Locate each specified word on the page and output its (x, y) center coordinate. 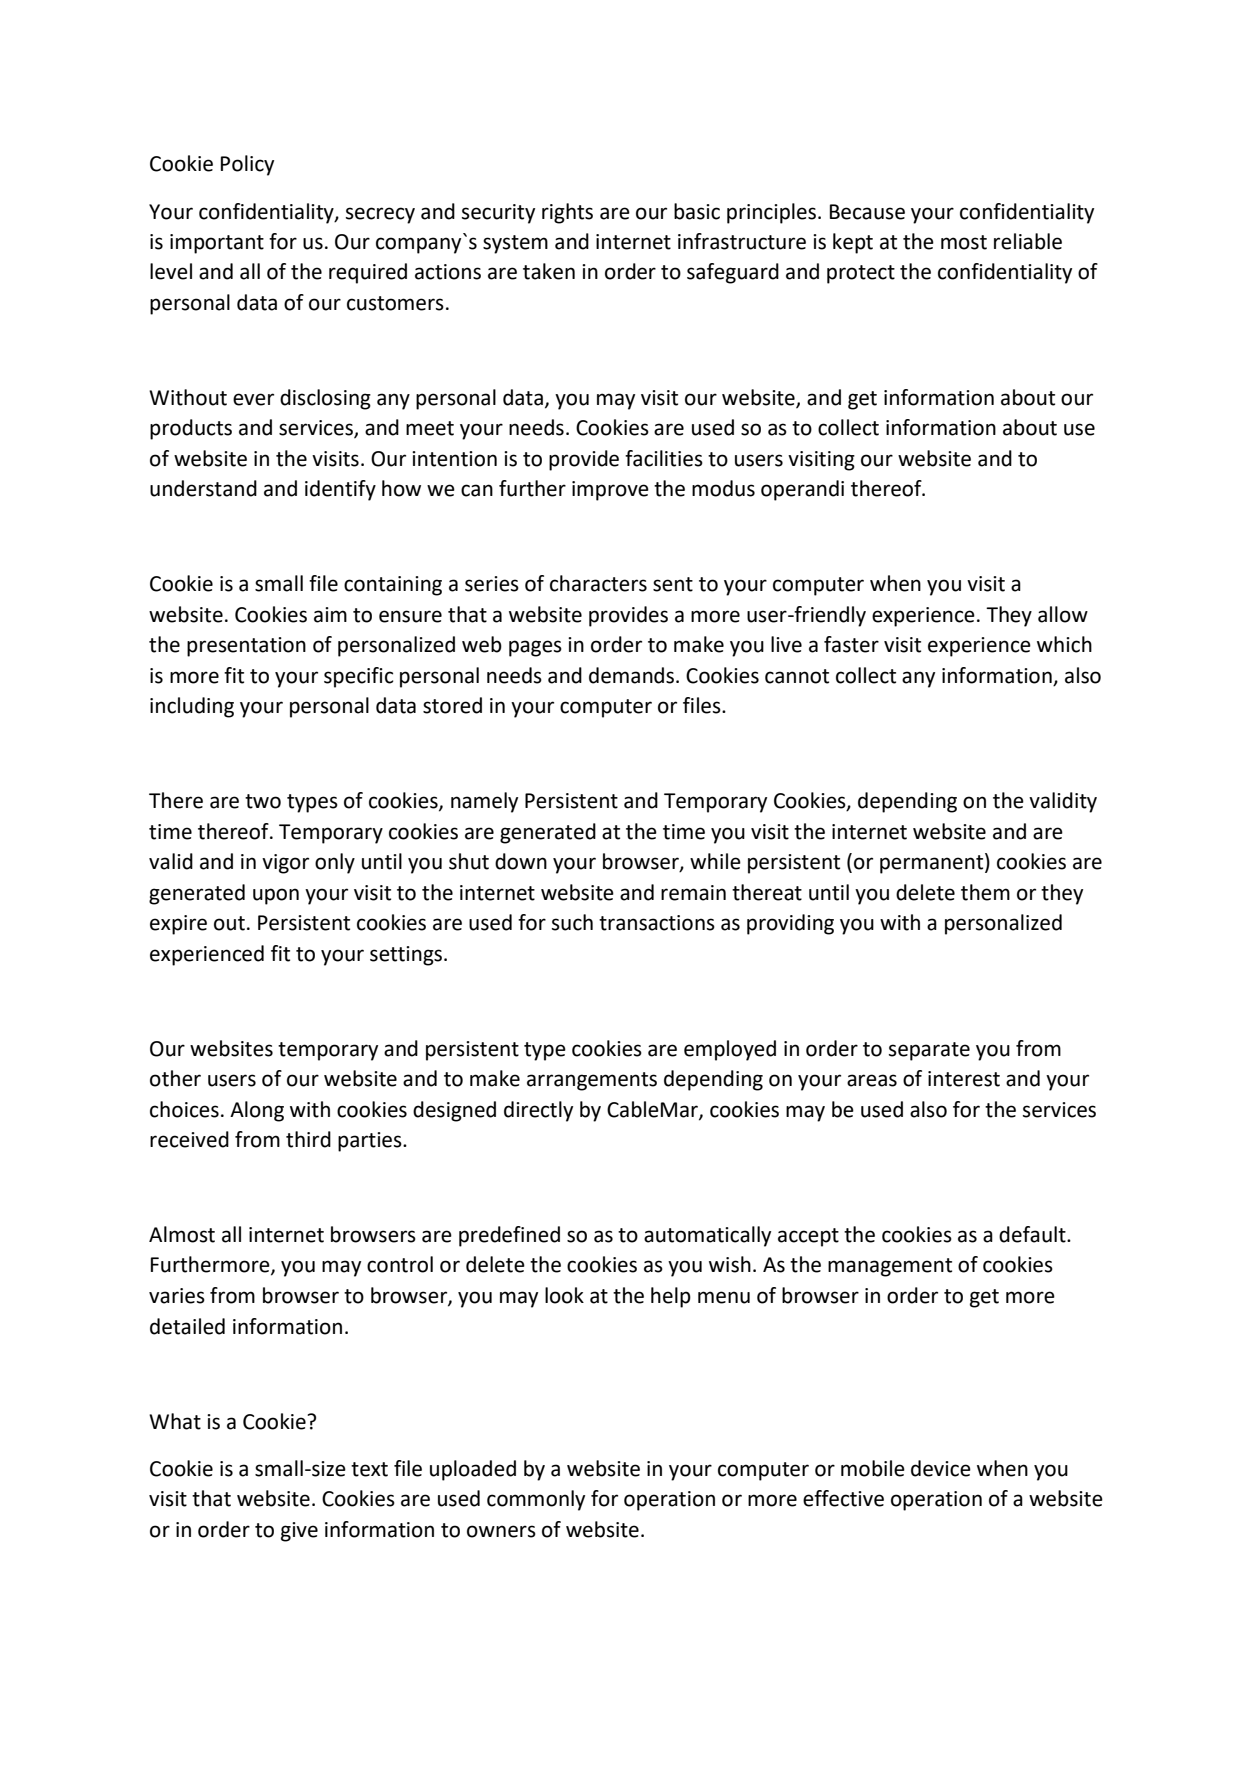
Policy (247, 165)
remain (693, 893)
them (985, 892)
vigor (285, 864)
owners (501, 1531)
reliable (1028, 241)
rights (567, 213)
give (299, 1532)
